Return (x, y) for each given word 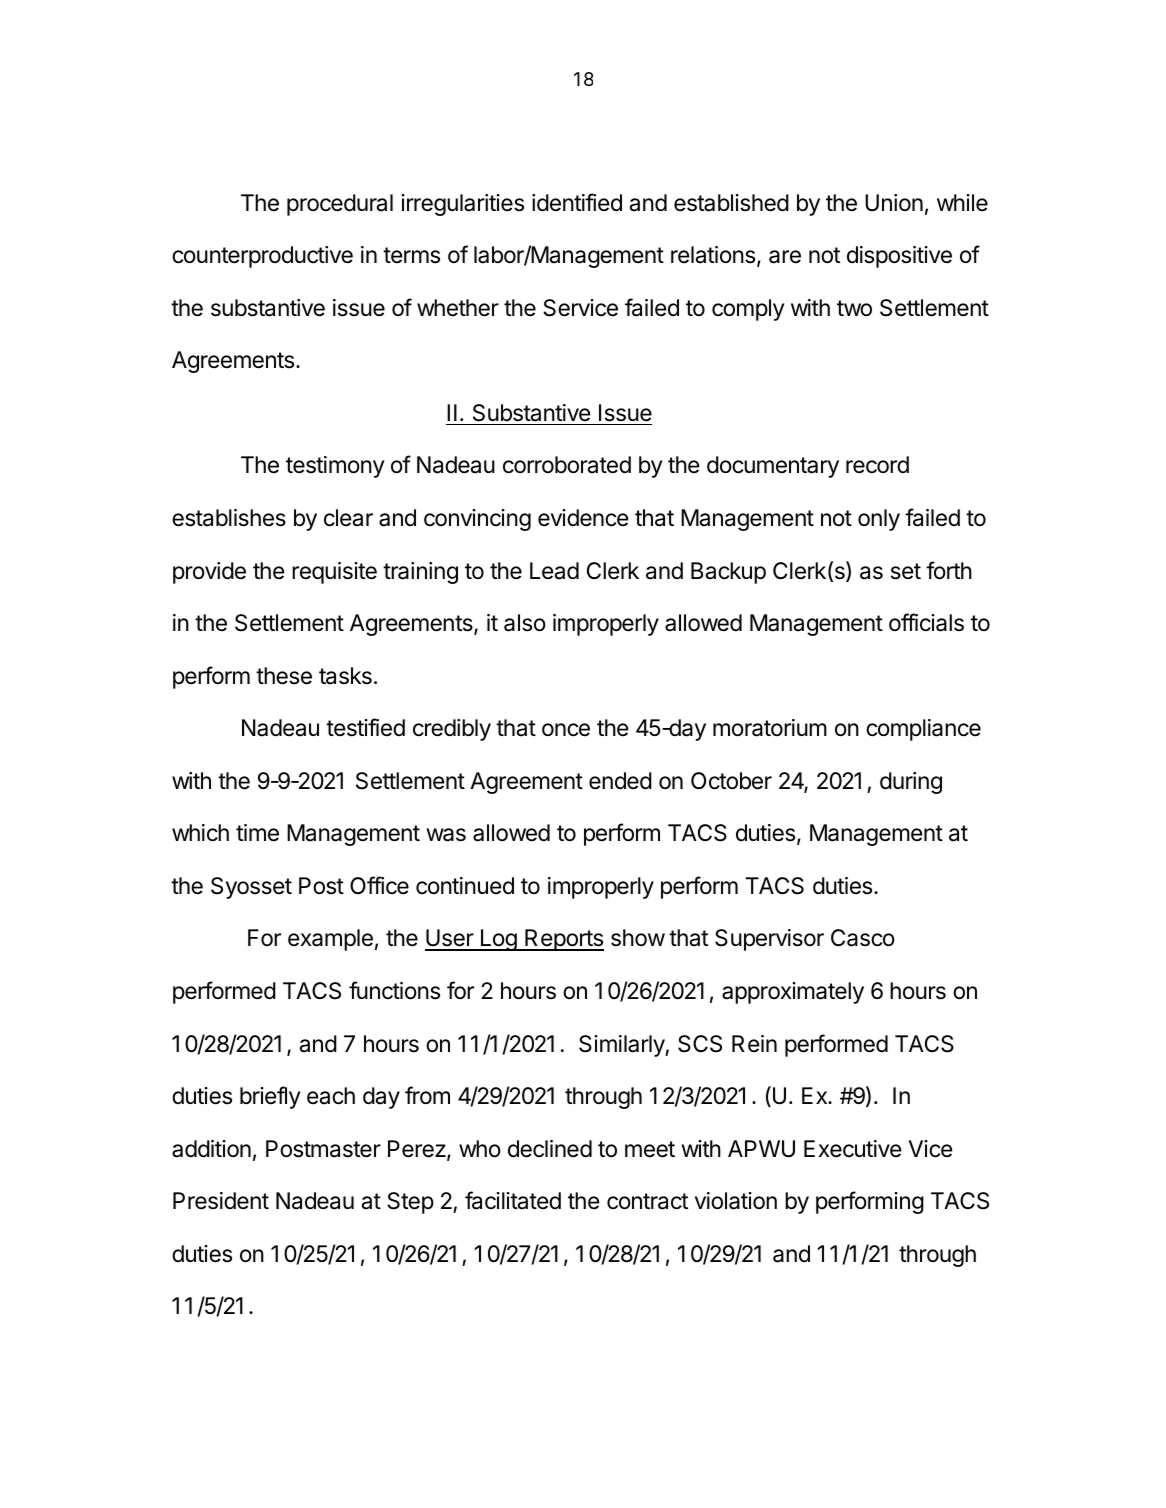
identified (577, 202)
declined (550, 1149)
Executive (852, 1149)
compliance (923, 730)
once (566, 730)
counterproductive (262, 257)
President (221, 1201)
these (284, 676)
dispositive (899, 257)
